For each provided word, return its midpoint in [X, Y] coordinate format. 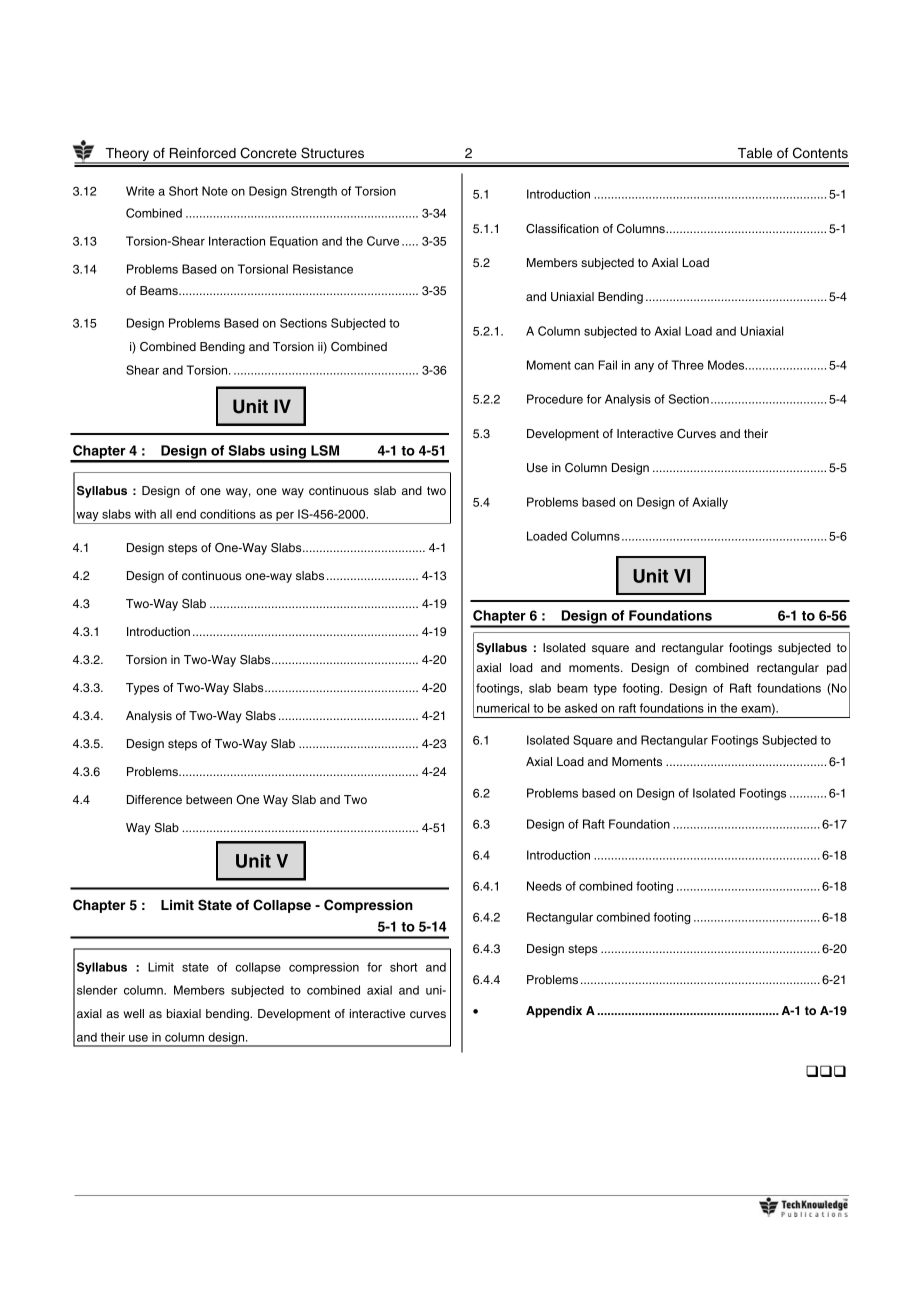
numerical [503, 708]
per [285, 518]
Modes [727, 365]
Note [215, 191]
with [145, 514]
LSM [325, 450]
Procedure [555, 399]
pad [837, 669]
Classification [562, 229]
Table [755, 153]
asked [581, 708]
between [209, 799]
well [133, 1013]
